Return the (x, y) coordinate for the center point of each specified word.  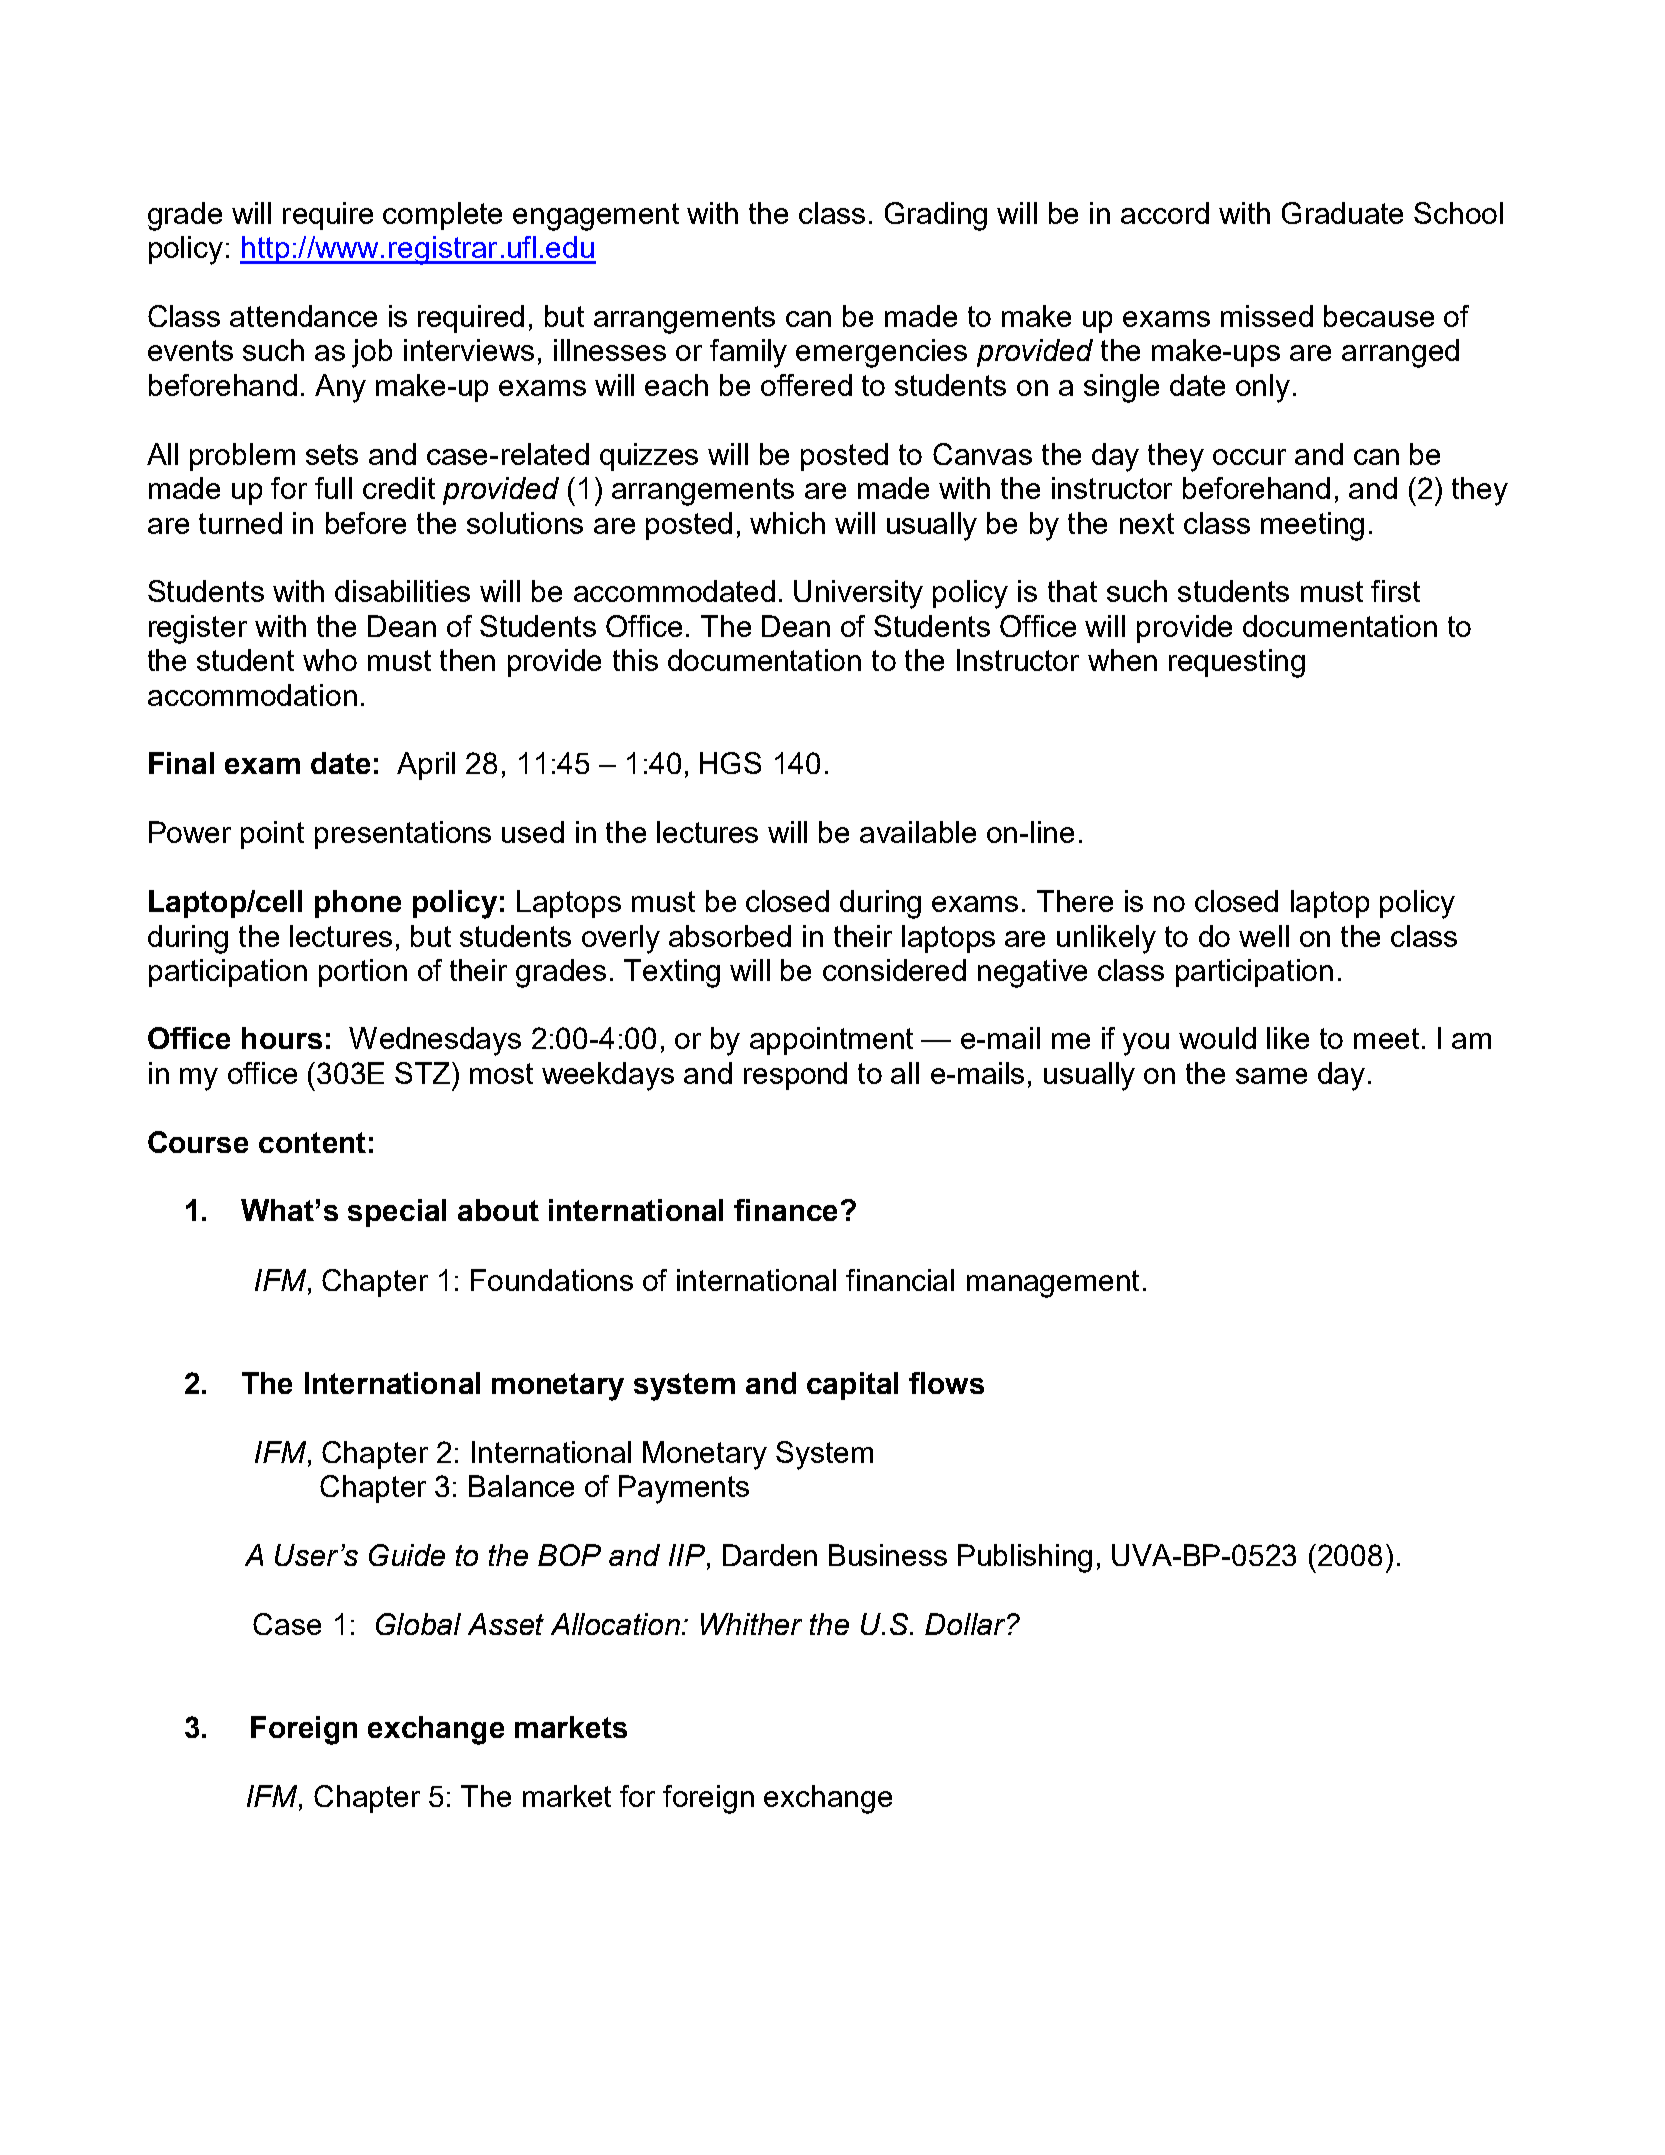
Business (888, 1555)
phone (358, 904)
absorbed (730, 936)
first (1395, 591)
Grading (936, 216)
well (1264, 936)
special (397, 1213)
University (858, 594)
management (1053, 1284)
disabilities (402, 591)
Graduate (1342, 213)
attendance (303, 316)
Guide (407, 1555)
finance (785, 1210)
